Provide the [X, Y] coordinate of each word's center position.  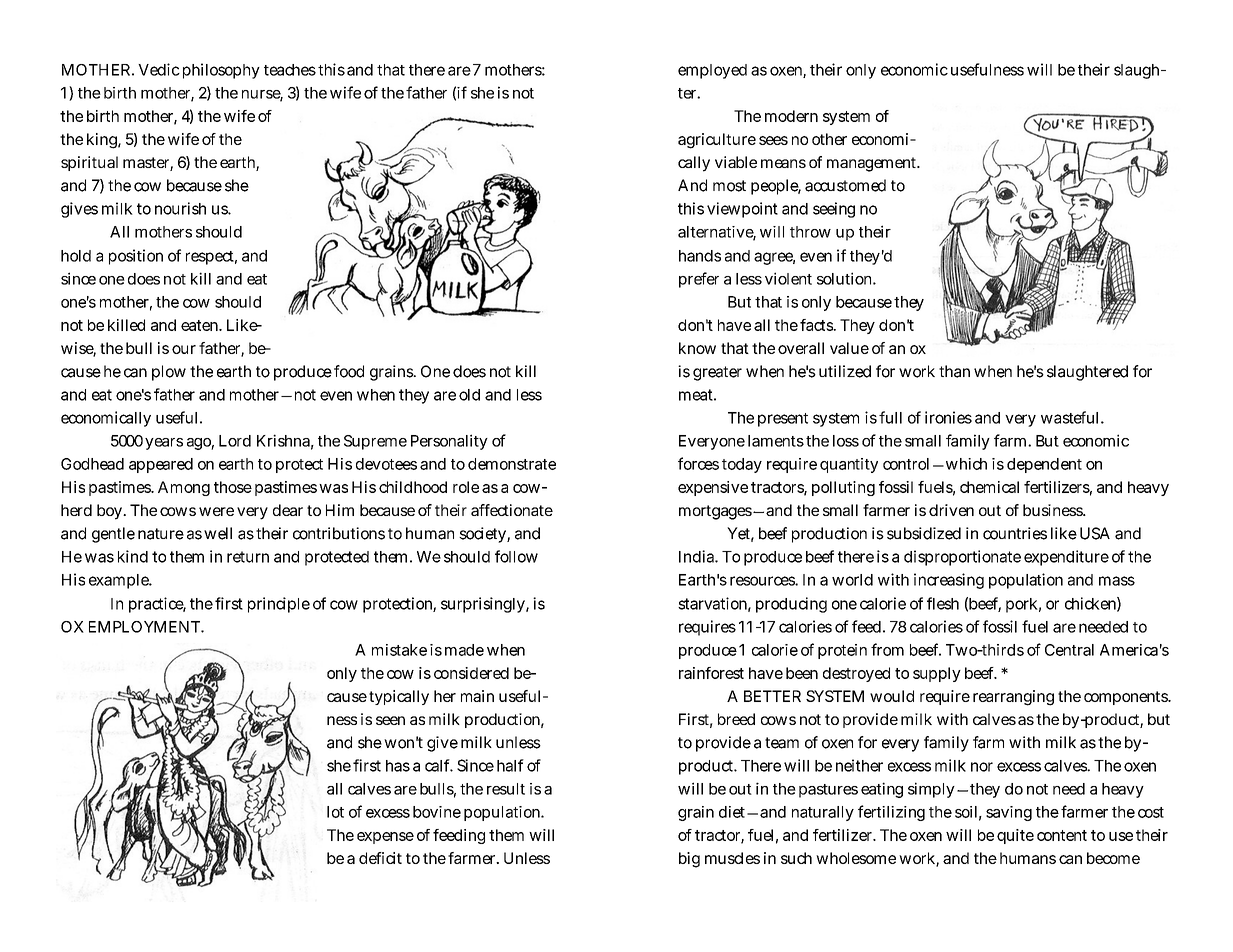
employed [712, 71]
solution [844, 278]
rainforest [711, 673]
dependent [1044, 465]
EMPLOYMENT [144, 627]
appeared [161, 465]
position [136, 257]
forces [698, 463]
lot [335, 812]
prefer [699, 280]
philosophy [221, 71]
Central [1069, 650]
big [689, 860]
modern [791, 116]
